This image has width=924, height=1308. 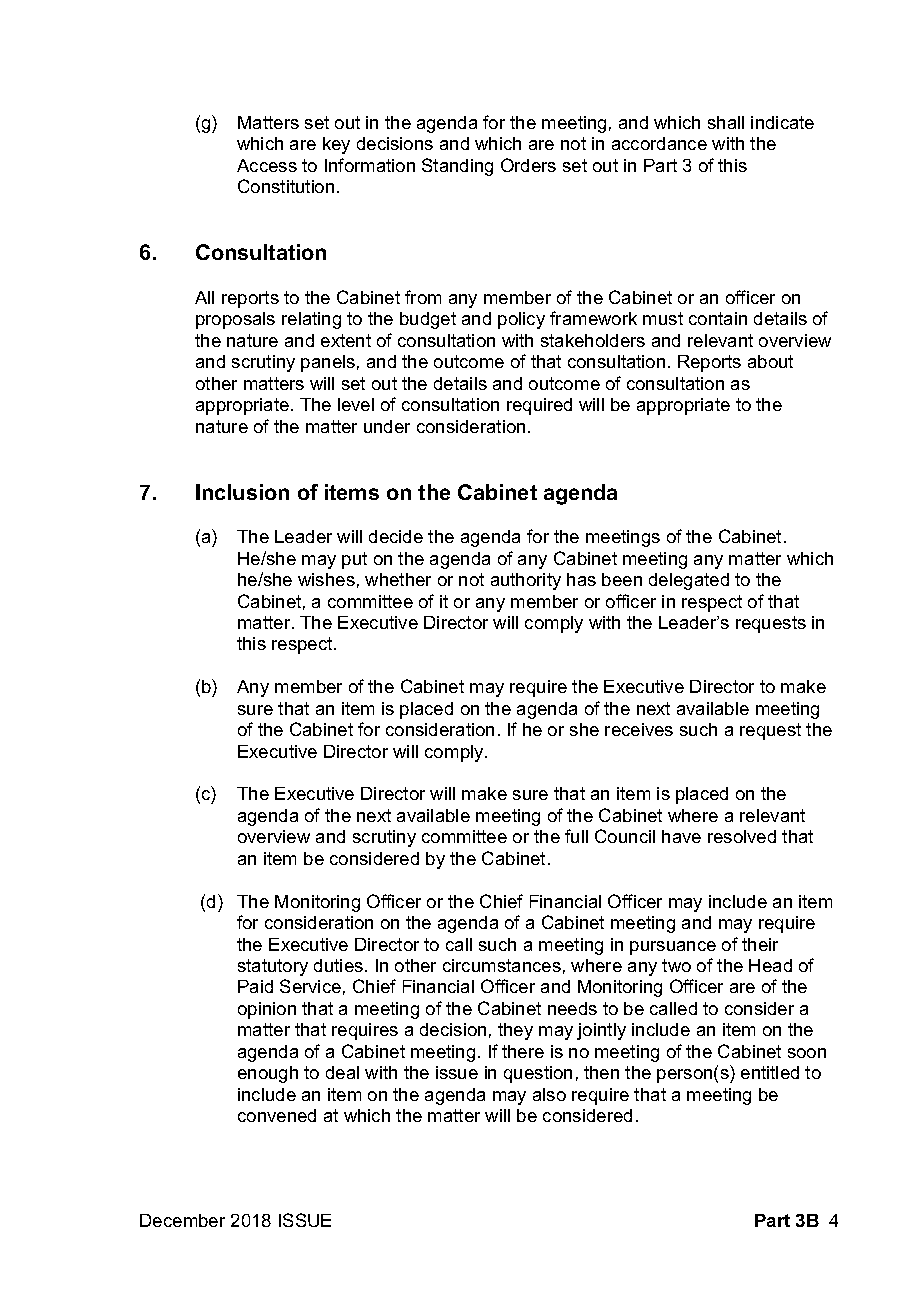 What do you see at coordinates (242, 492) in the image?
I see `Inclusion` at bounding box center [242, 492].
